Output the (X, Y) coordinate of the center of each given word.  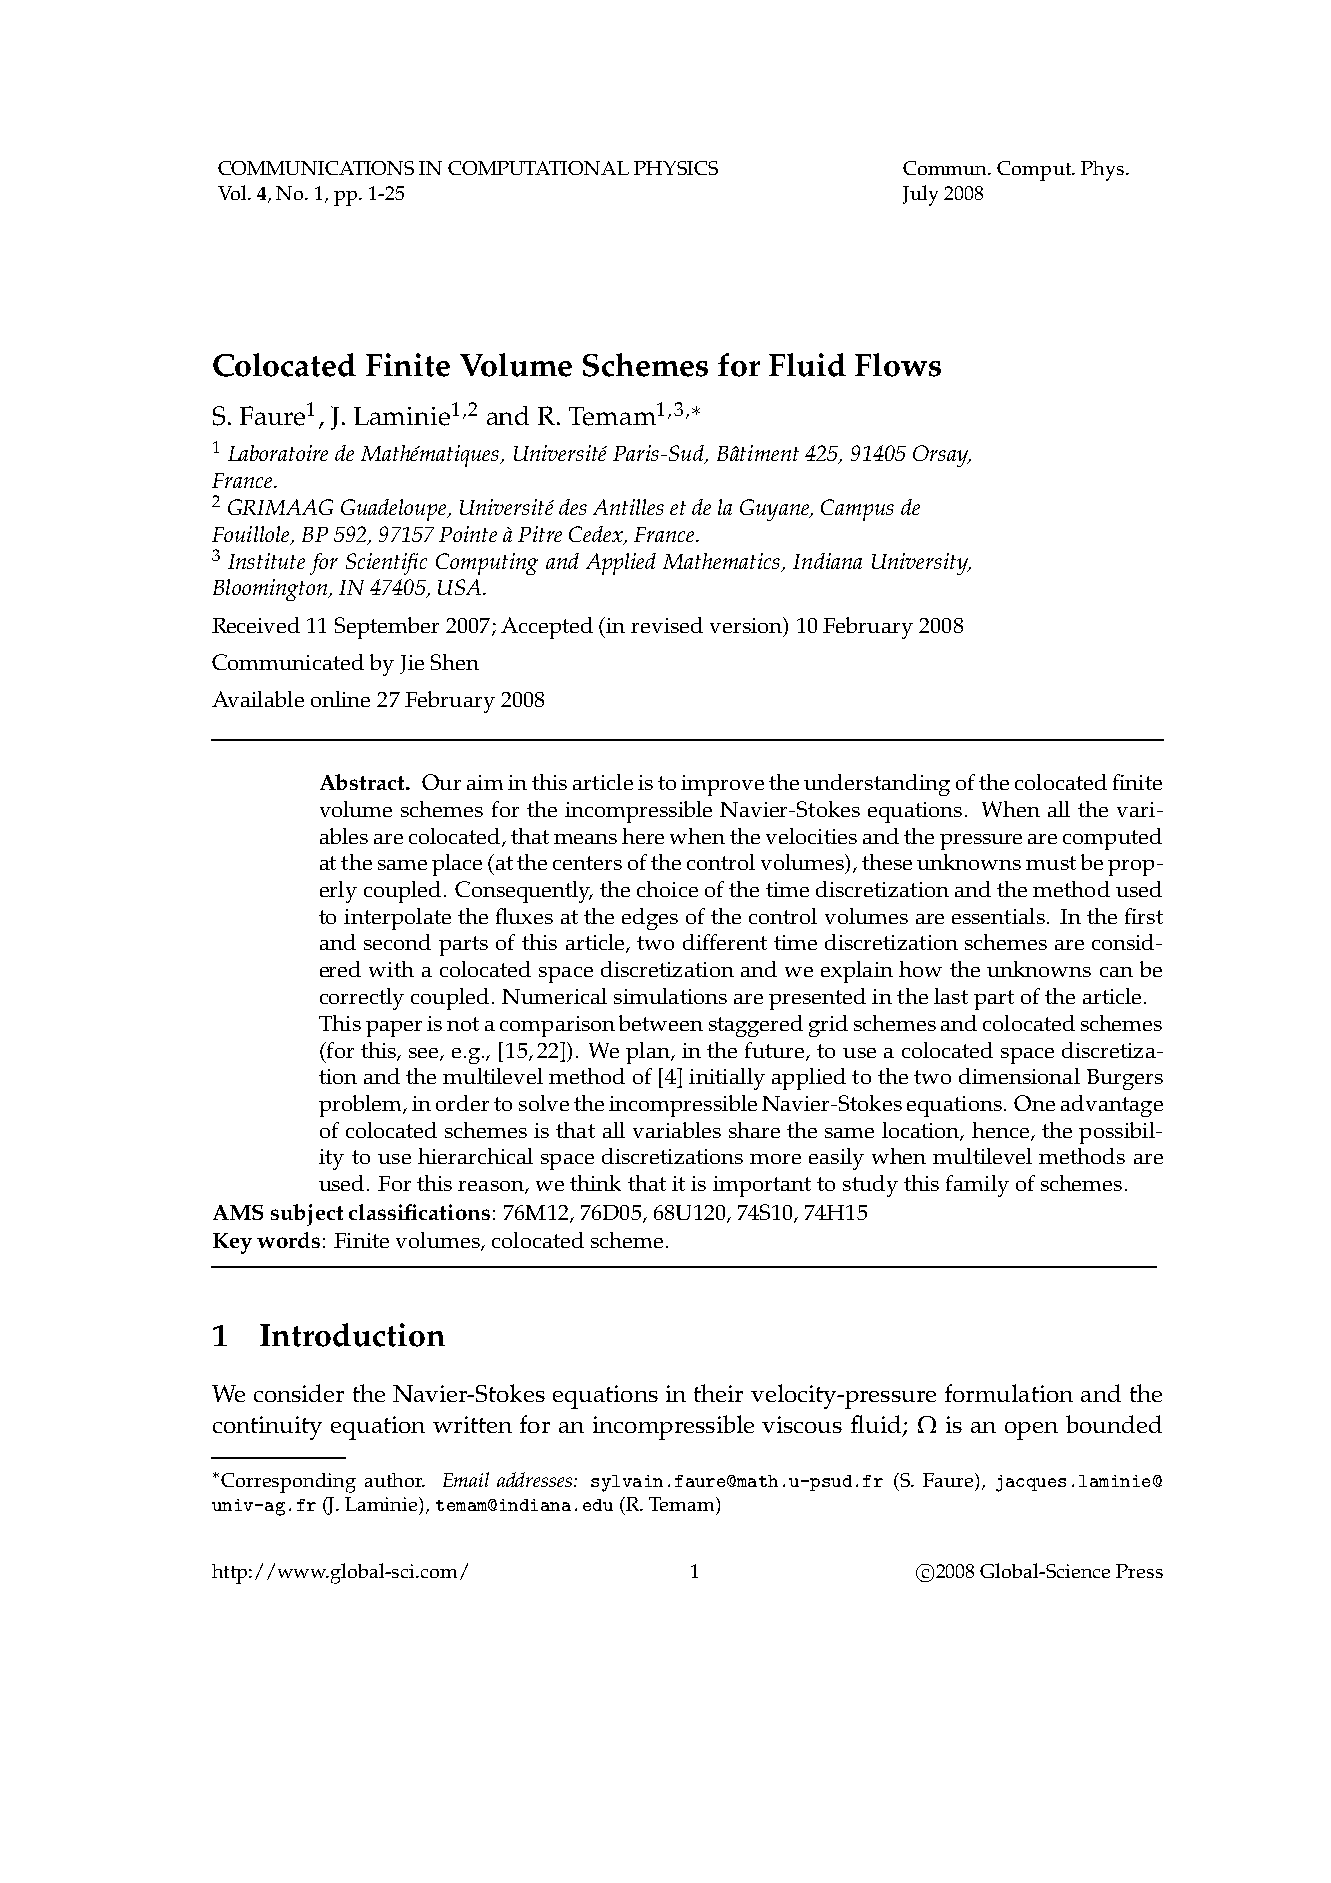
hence (1000, 1130)
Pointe (468, 534)
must (1051, 863)
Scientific (386, 564)
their (718, 1393)
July (920, 195)
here (643, 836)
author (395, 1480)
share (754, 1130)
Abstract (363, 782)
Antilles (628, 507)
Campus (857, 510)
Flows (898, 365)
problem (361, 1106)
